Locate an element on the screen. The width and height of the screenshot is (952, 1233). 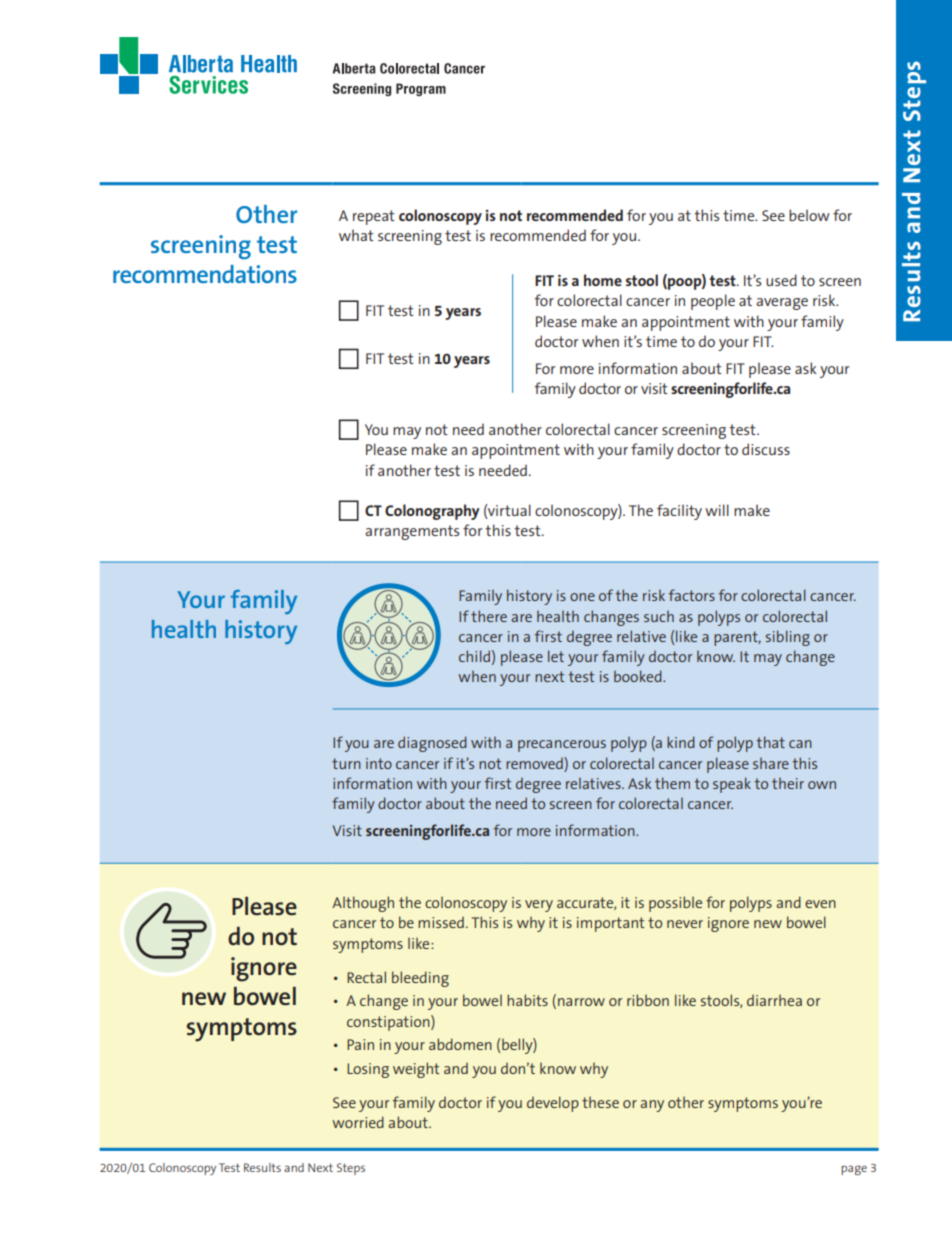
that is located at coordinates (770, 742).
